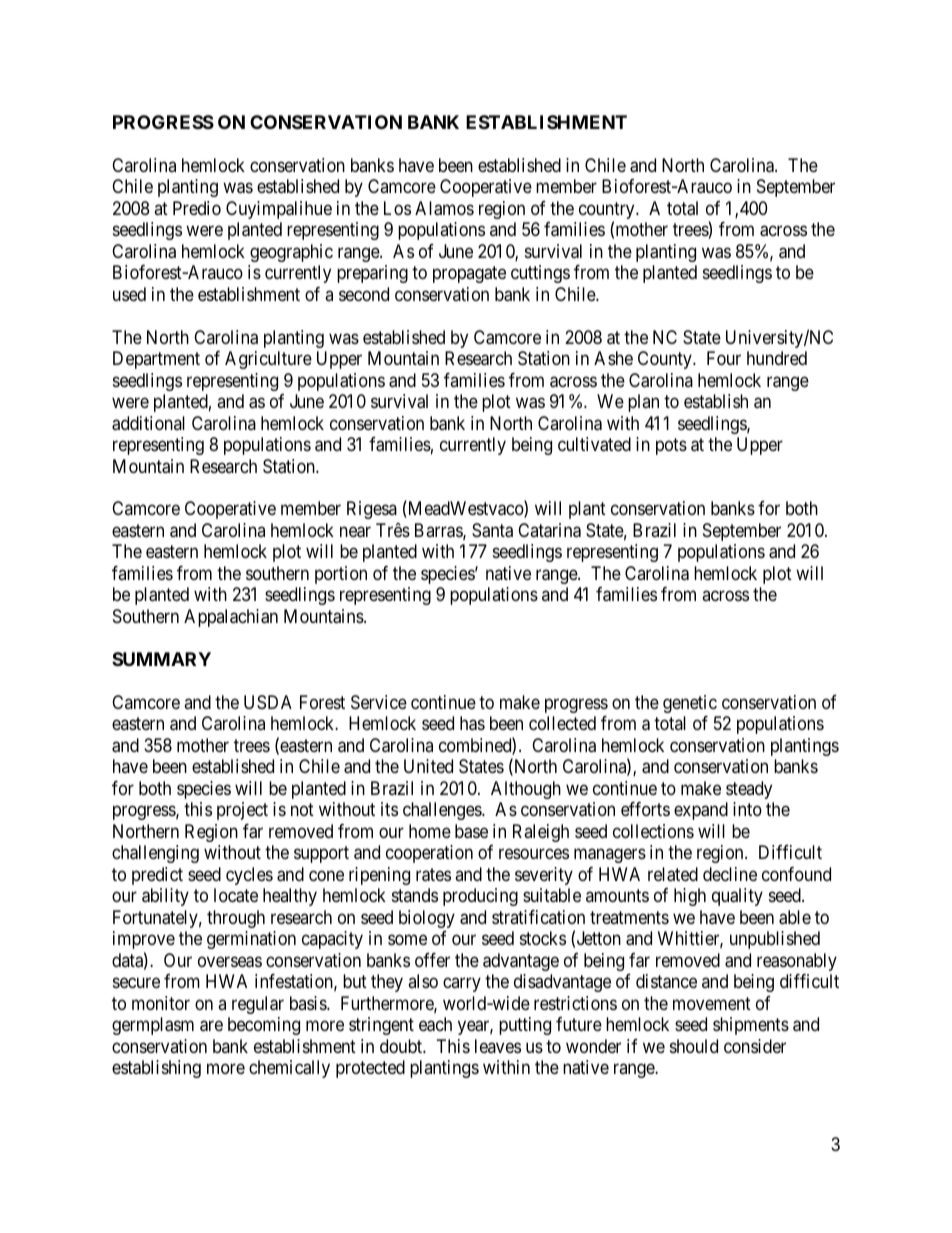 The height and width of the document is (1233, 952). Describe the element at coordinates (690, 704) in the document. I see `genetic` at that location.
